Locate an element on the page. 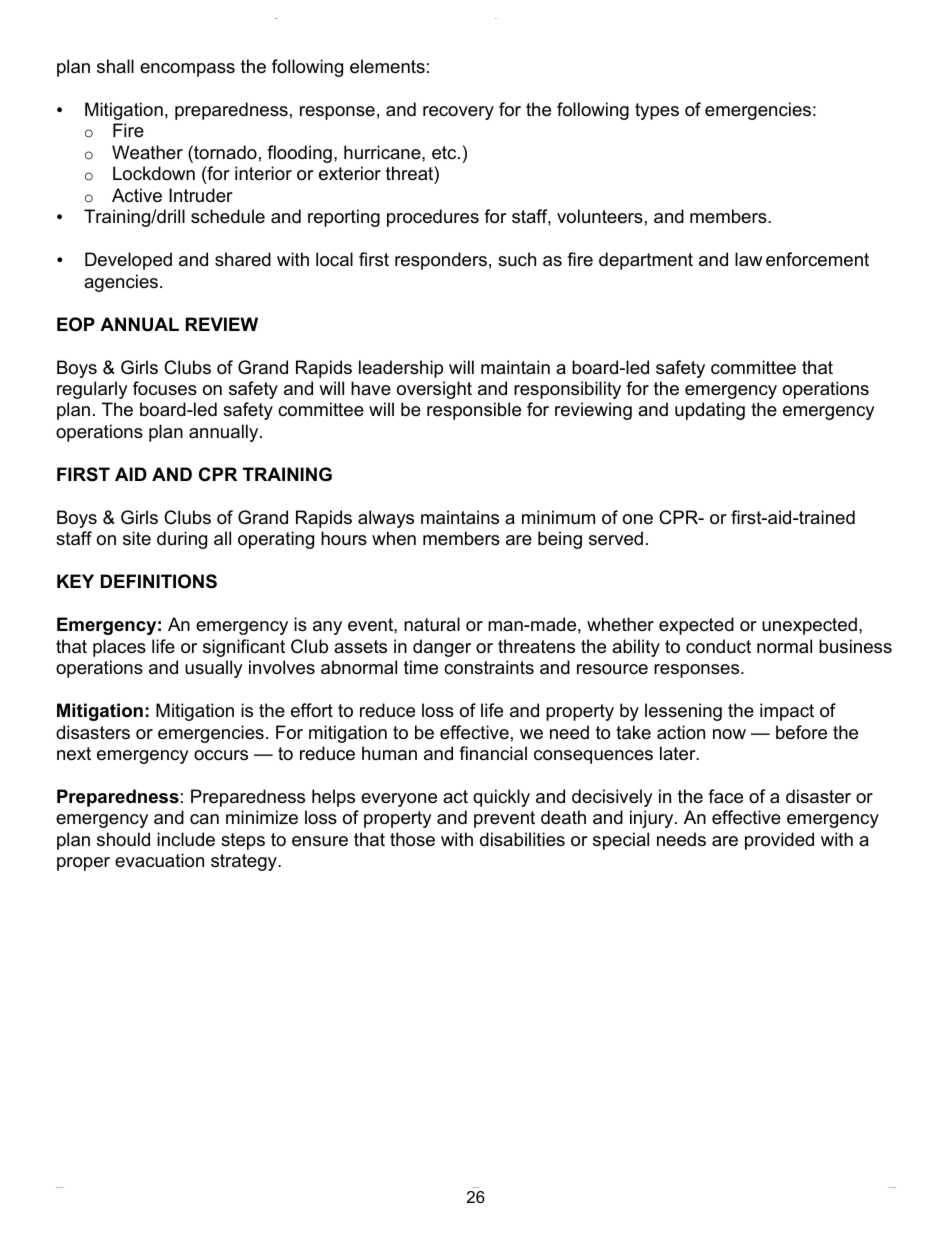  provided is located at coordinates (779, 841).
